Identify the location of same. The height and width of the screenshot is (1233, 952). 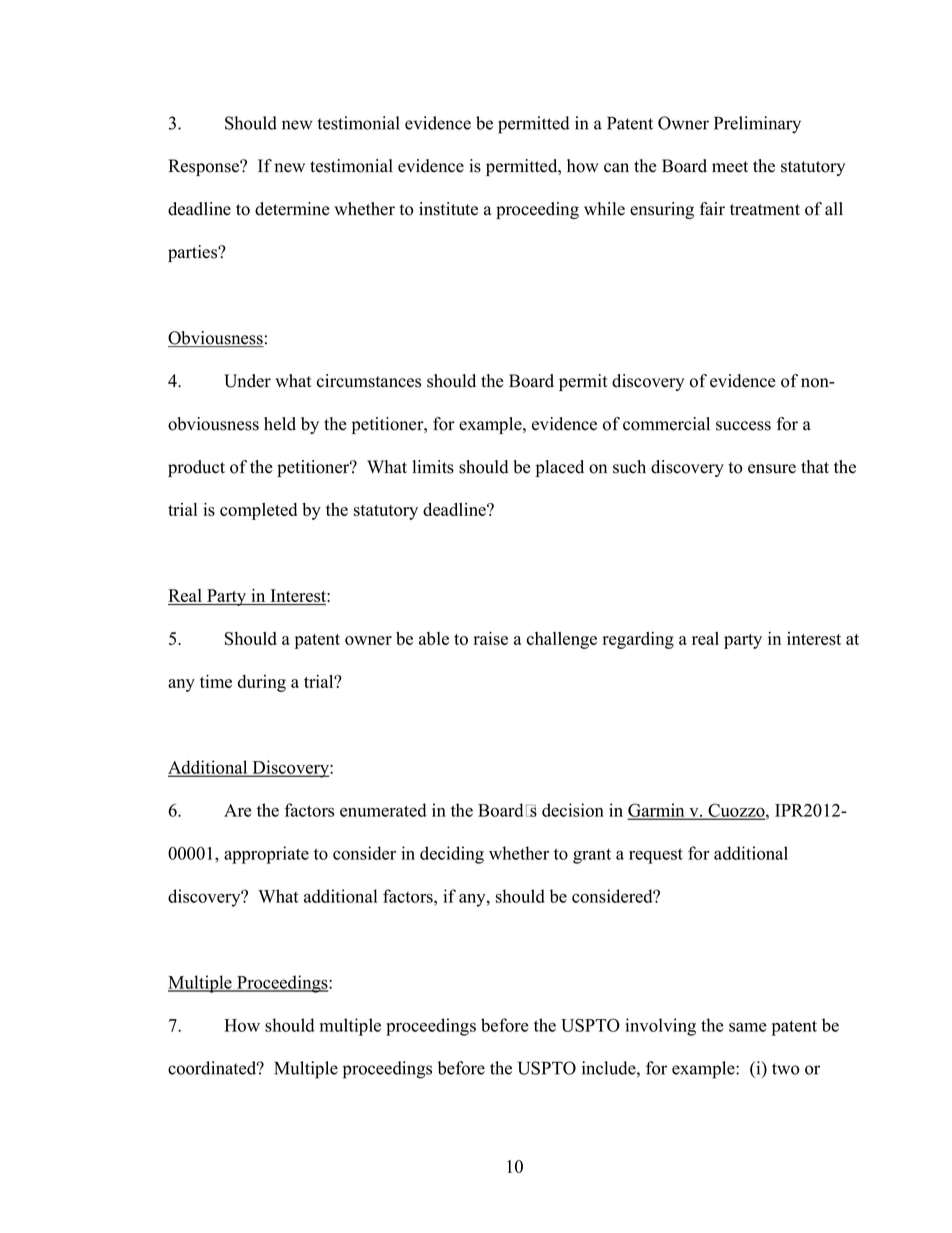
(748, 1027).
